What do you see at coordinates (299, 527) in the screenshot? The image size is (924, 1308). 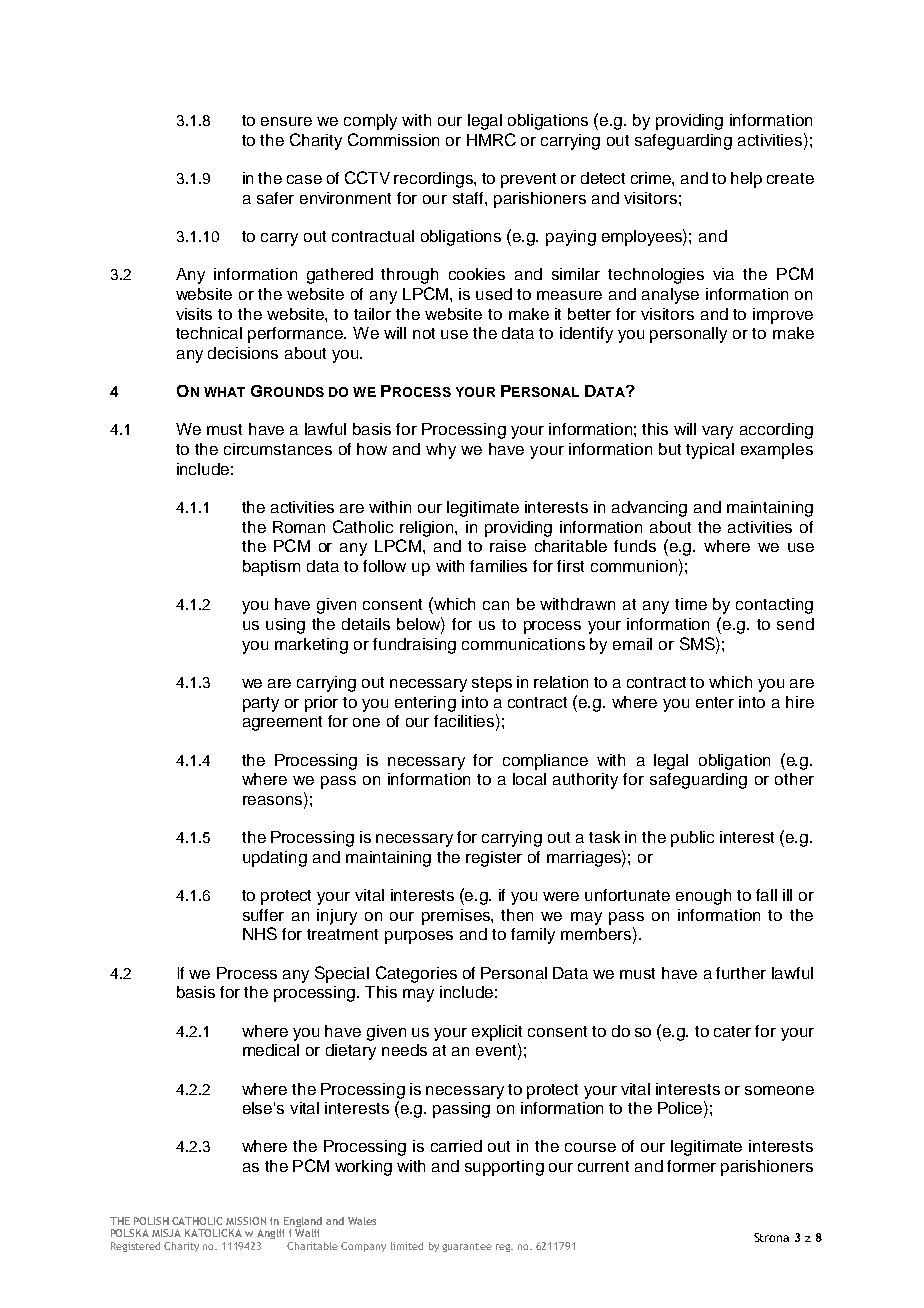 I see `Roman` at bounding box center [299, 527].
